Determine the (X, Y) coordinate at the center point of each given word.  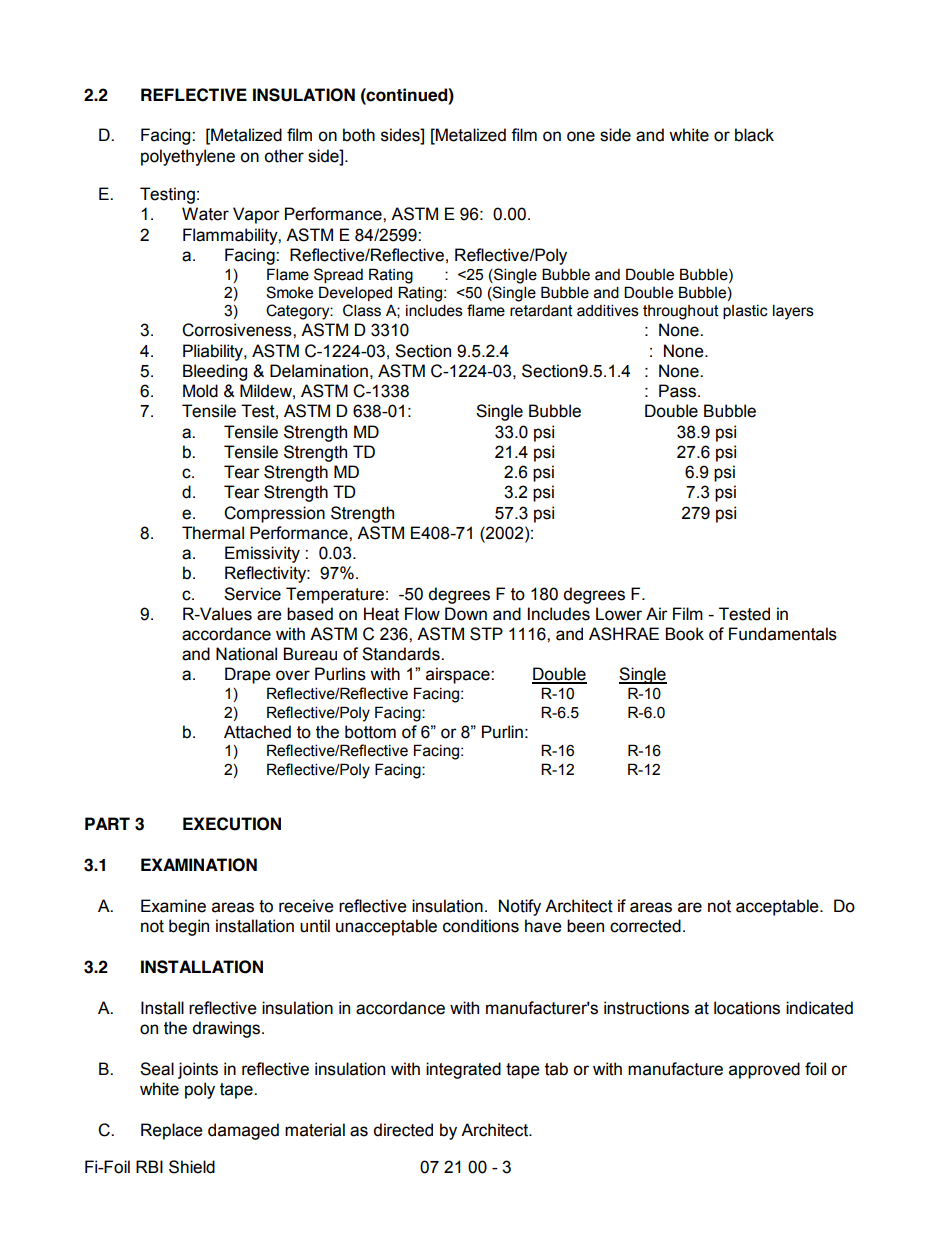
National (246, 654)
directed (403, 1130)
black (754, 135)
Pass (677, 391)
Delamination (319, 371)
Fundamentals (783, 634)
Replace (172, 1131)
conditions (481, 926)
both (359, 135)
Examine (173, 906)
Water (205, 214)
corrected (645, 926)
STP (486, 634)
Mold (200, 391)
